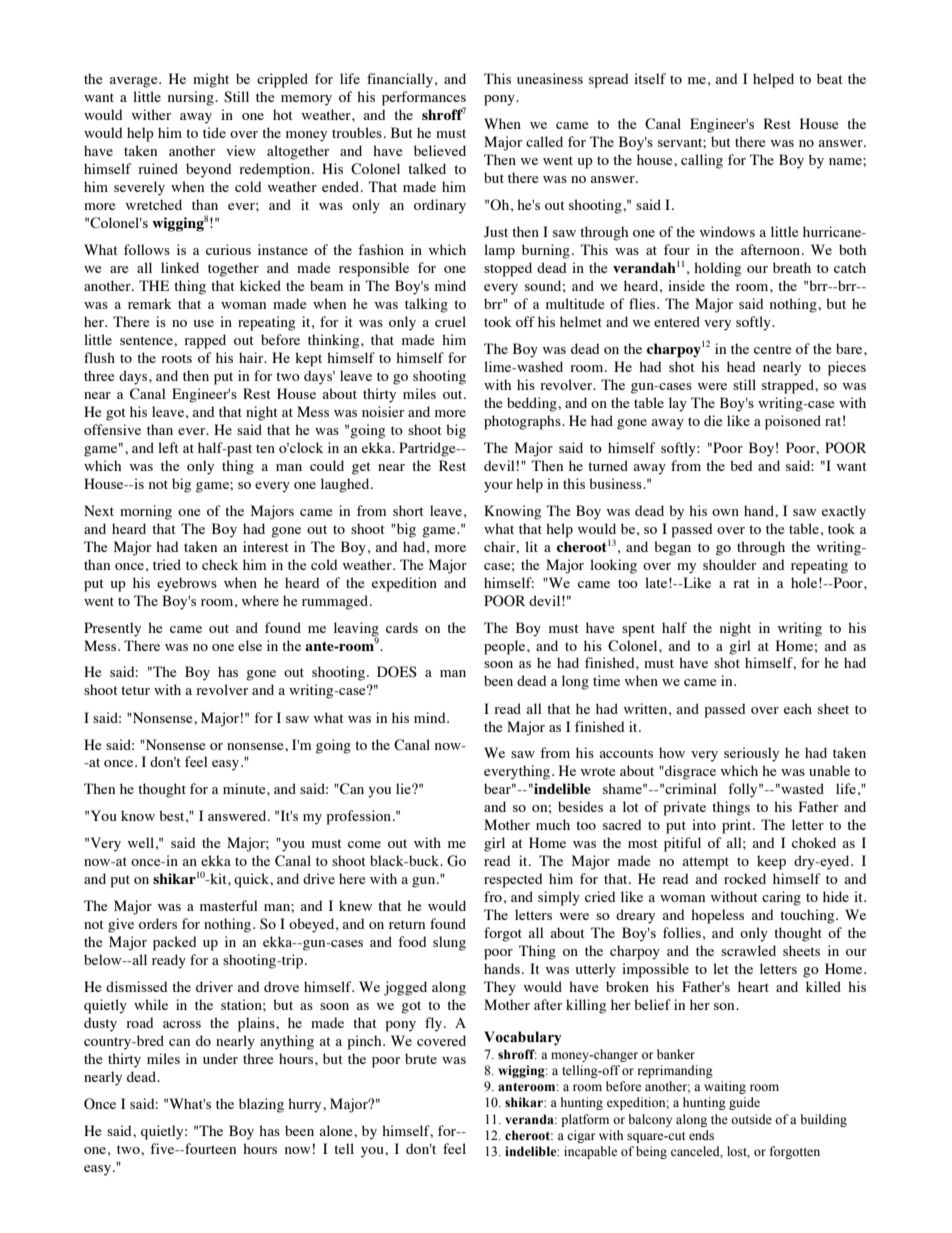 The width and height of the screenshot is (952, 1233). Describe the element at coordinates (424, 99) in the screenshot. I see `performances` at that location.
